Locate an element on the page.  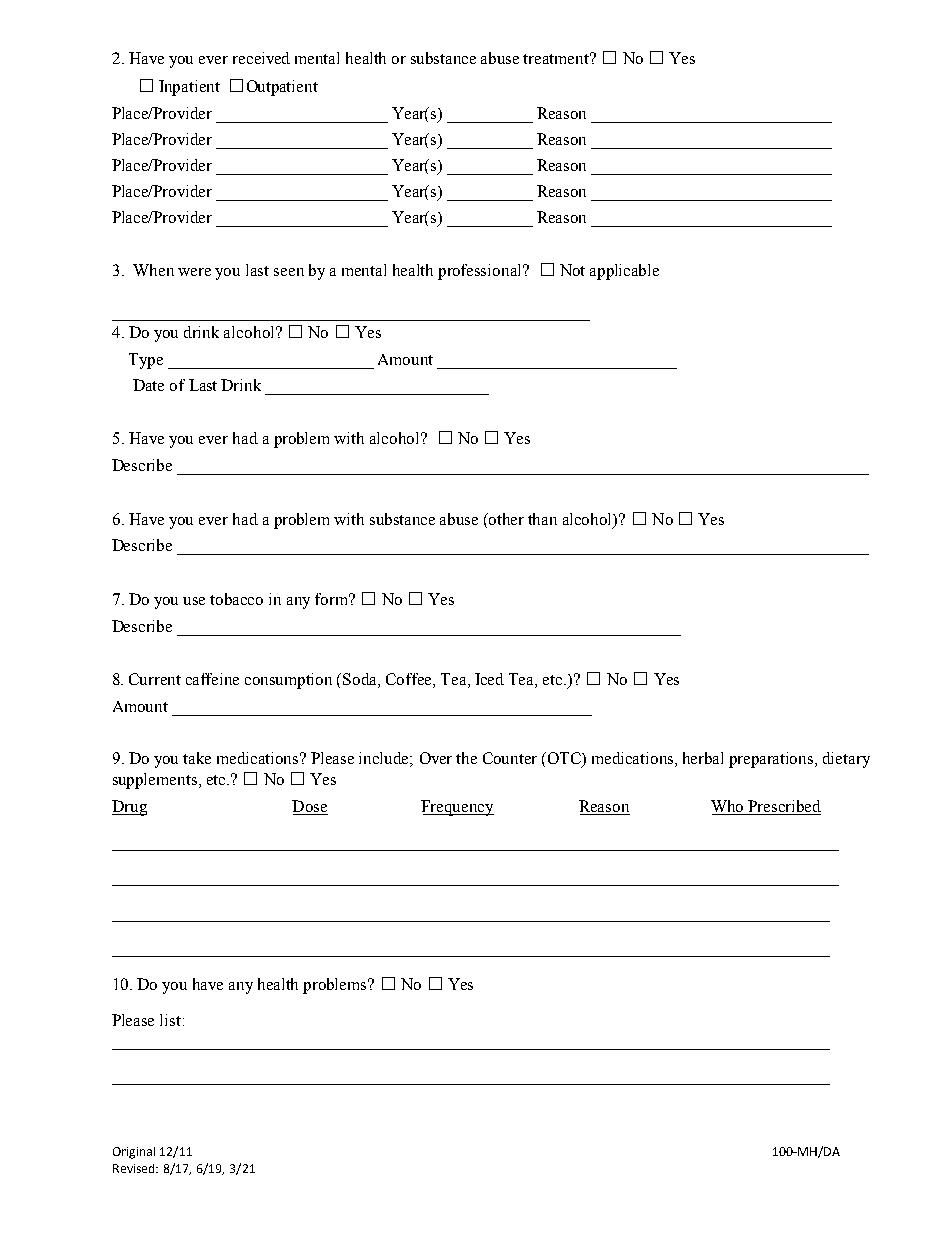
applicable is located at coordinates (624, 272).
